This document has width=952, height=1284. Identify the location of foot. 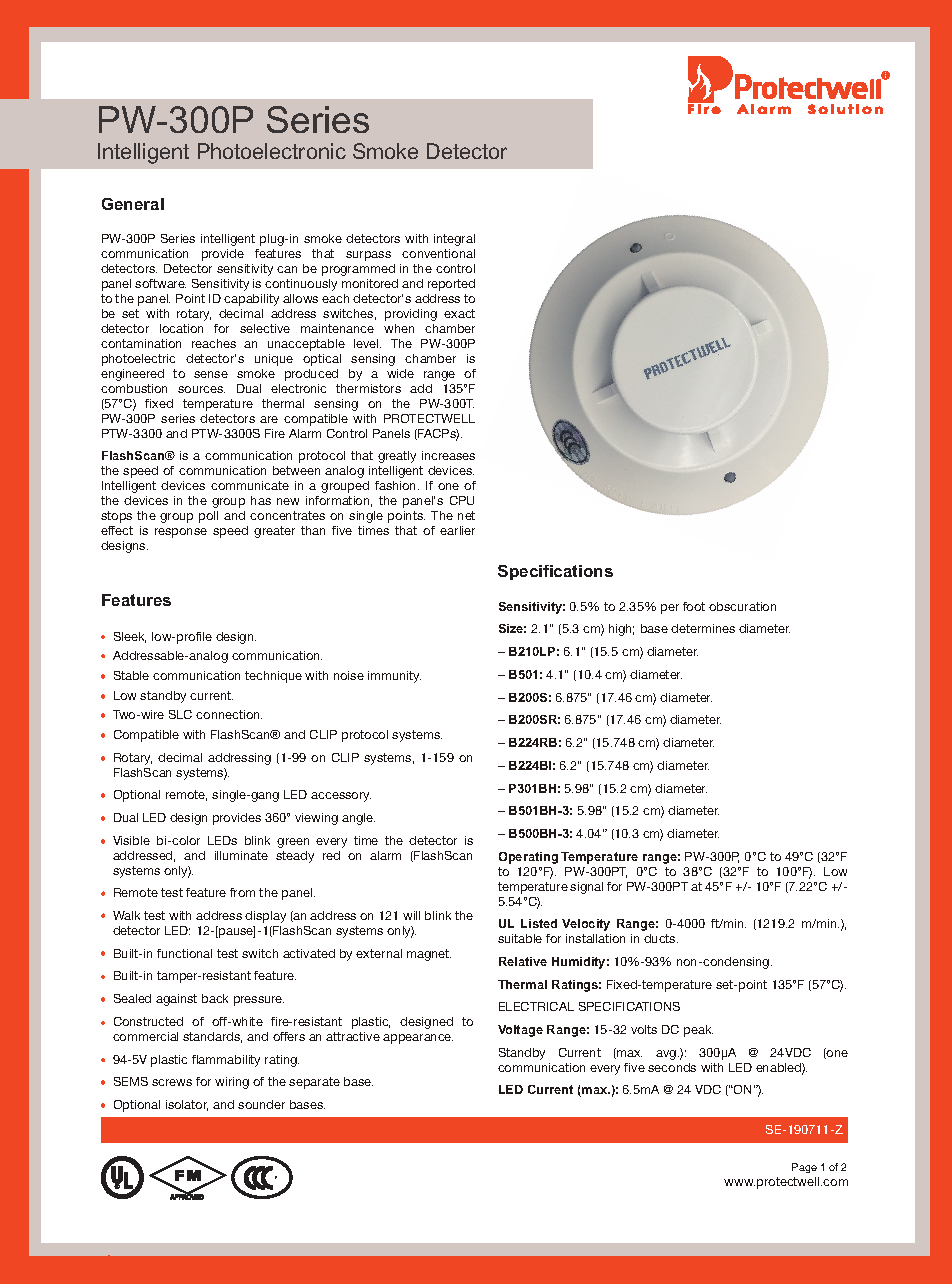
(694, 606).
